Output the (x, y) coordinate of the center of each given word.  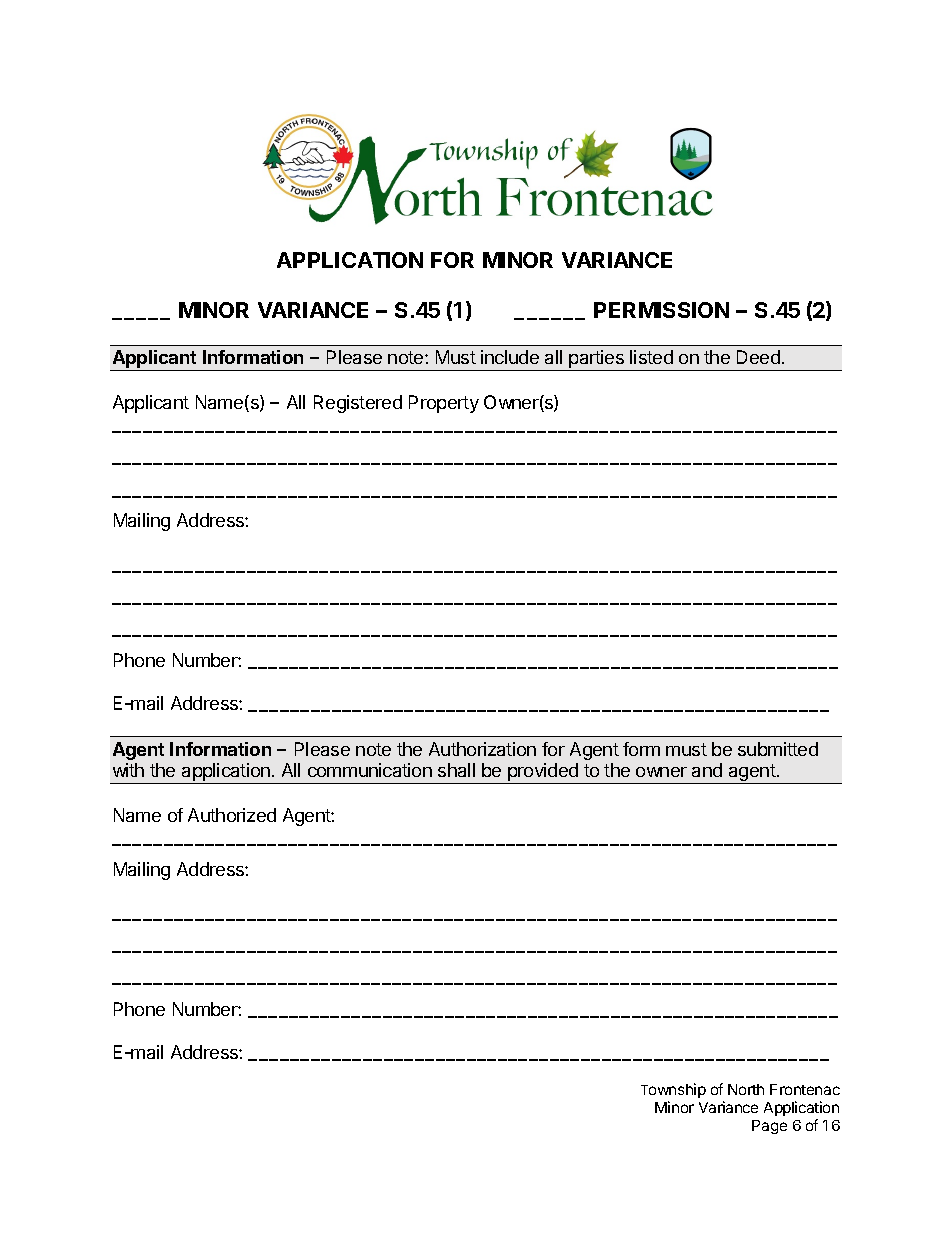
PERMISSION (661, 310)
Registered (358, 404)
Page (769, 1127)
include (510, 357)
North (746, 1089)
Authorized (232, 815)
